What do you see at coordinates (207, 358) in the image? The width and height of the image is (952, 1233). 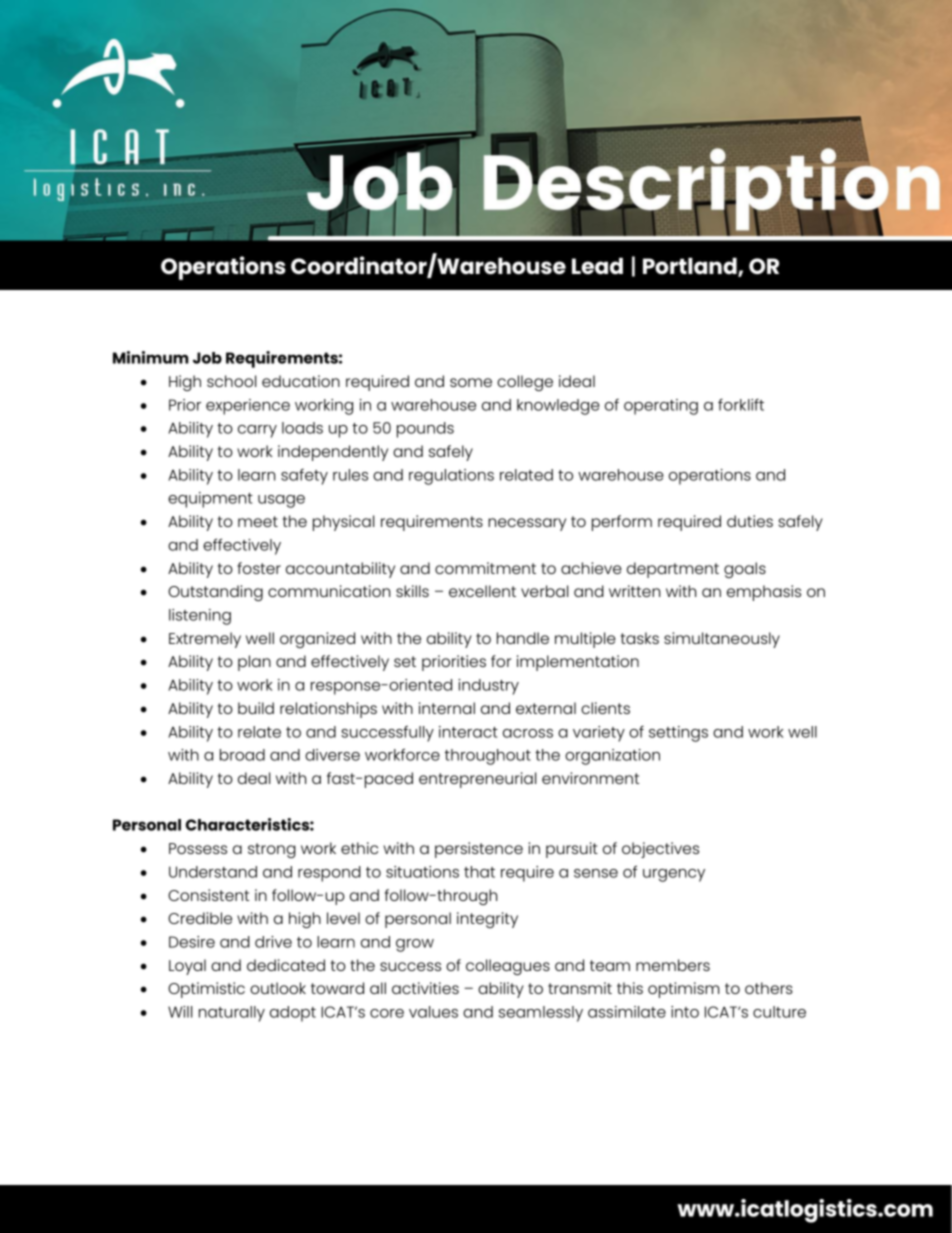 I see `Job` at bounding box center [207, 358].
